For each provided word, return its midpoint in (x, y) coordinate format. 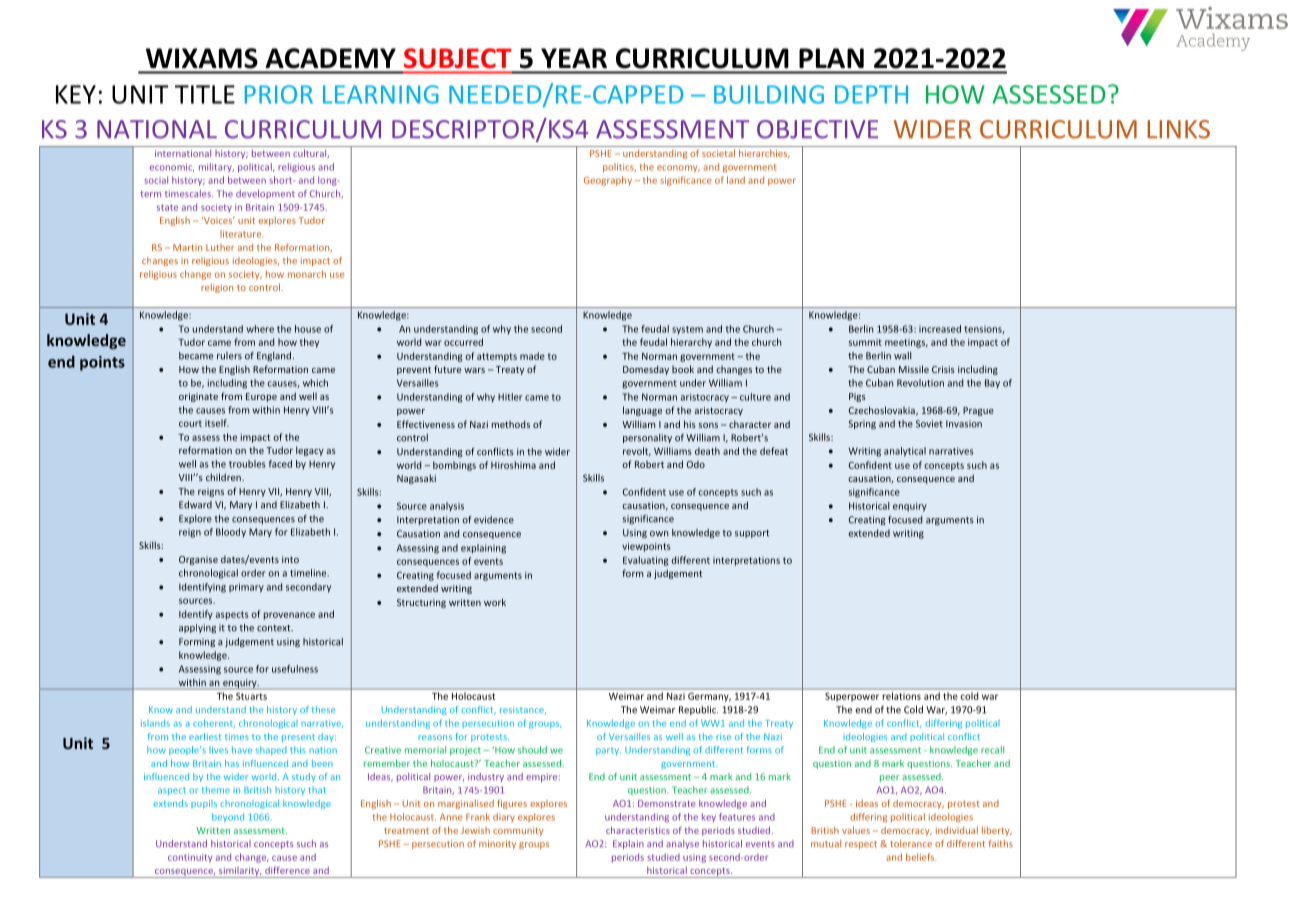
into (290, 559)
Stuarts (251, 696)
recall (992, 750)
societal (718, 153)
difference (287, 870)
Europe (261, 397)
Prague (978, 411)
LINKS (1178, 129)
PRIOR (279, 94)
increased (940, 329)
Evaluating (645, 561)
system (687, 330)
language (642, 411)
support (752, 534)
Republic (698, 710)
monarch (307, 274)
